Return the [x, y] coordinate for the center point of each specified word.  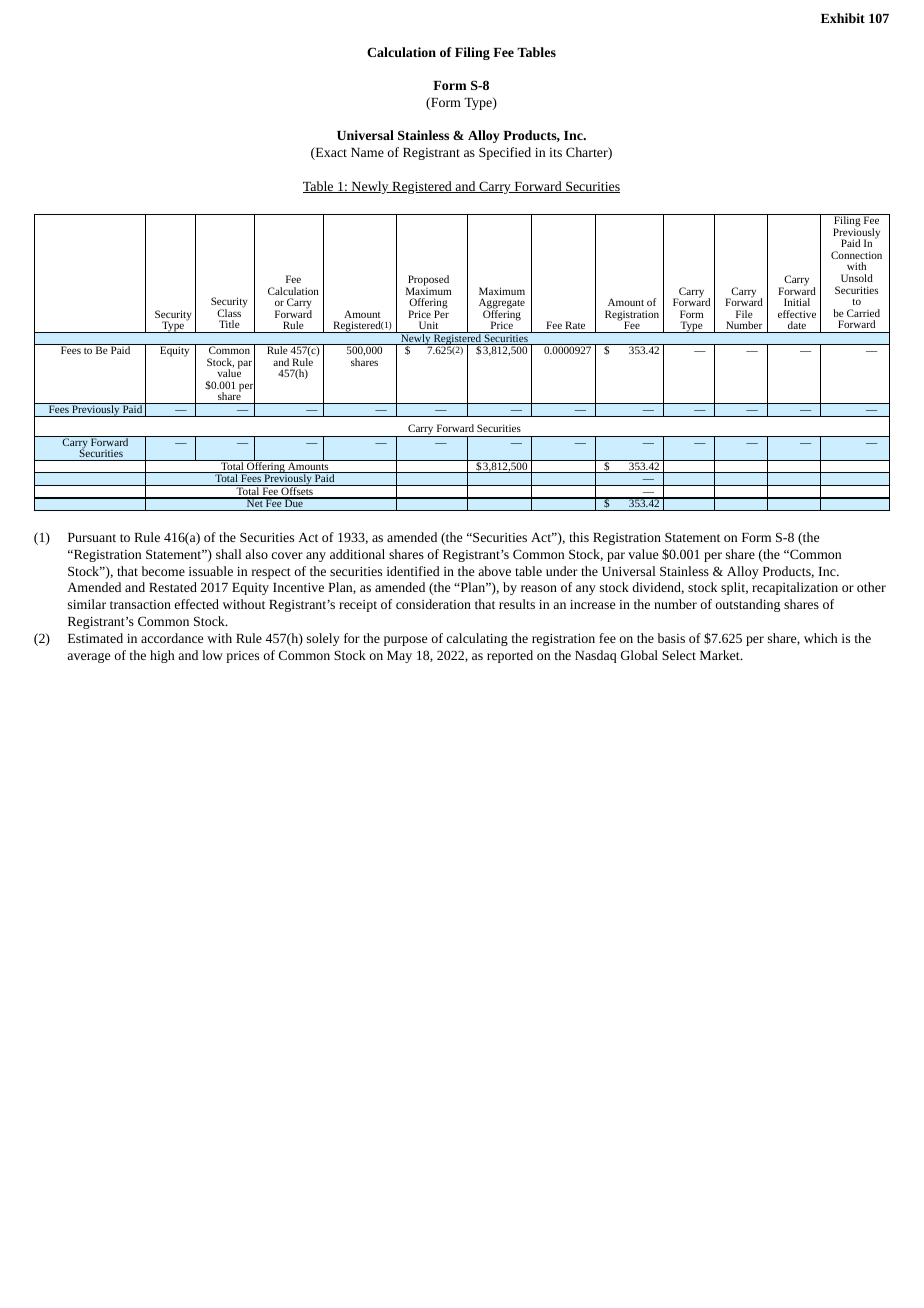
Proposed [427, 281]
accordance [172, 638]
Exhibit [843, 18]
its [555, 152]
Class [230, 312]
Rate [575, 325]
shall [229, 554]
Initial [797, 302]
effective [797, 314]
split [734, 588]
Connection [856, 255]
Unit [428, 325]
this [579, 537]
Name [367, 152]
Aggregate [502, 304]
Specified [505, 153]
